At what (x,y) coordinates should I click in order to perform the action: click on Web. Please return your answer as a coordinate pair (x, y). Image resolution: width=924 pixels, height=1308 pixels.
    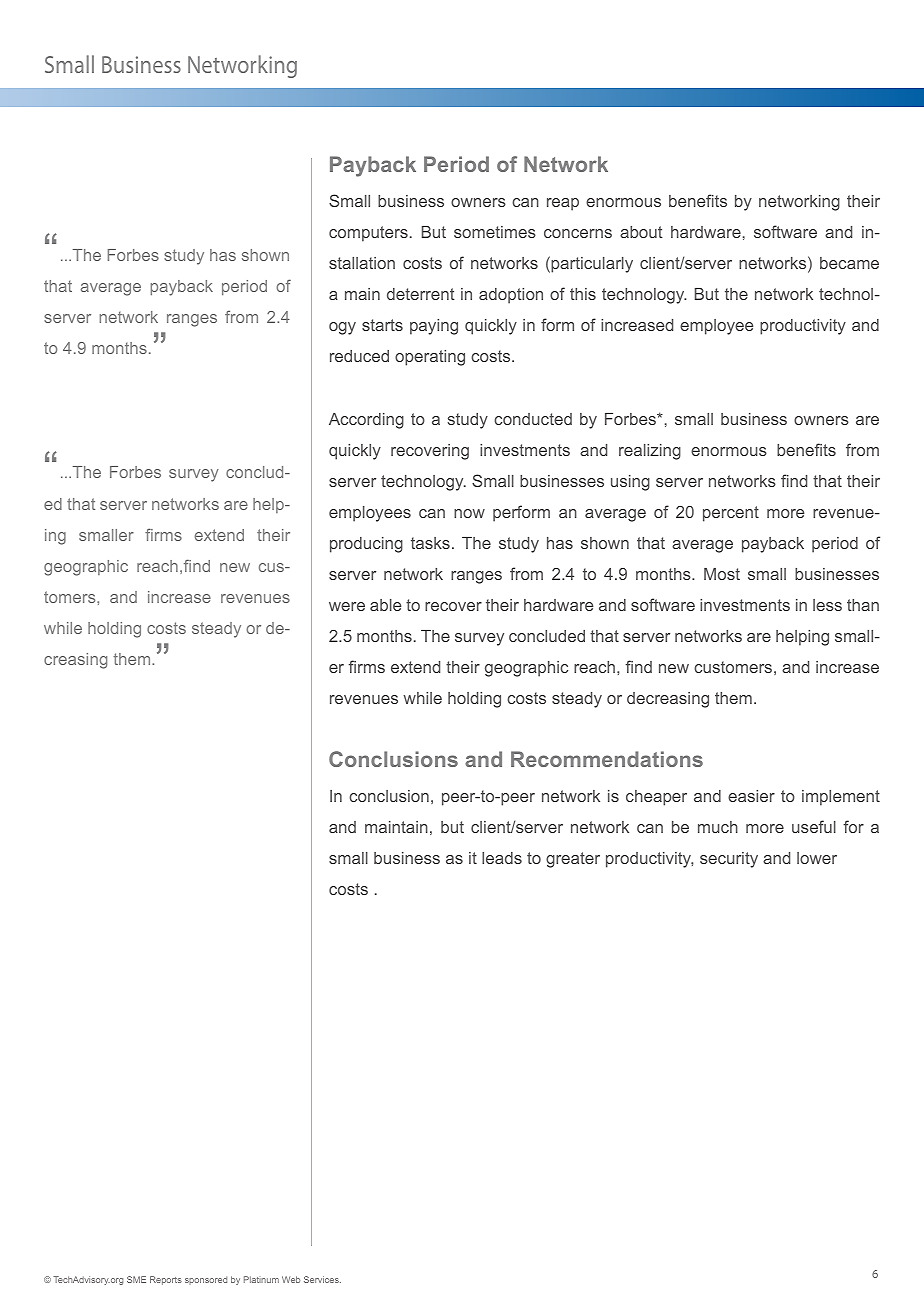
    Looking at the image, I should click on (291, 1279).
